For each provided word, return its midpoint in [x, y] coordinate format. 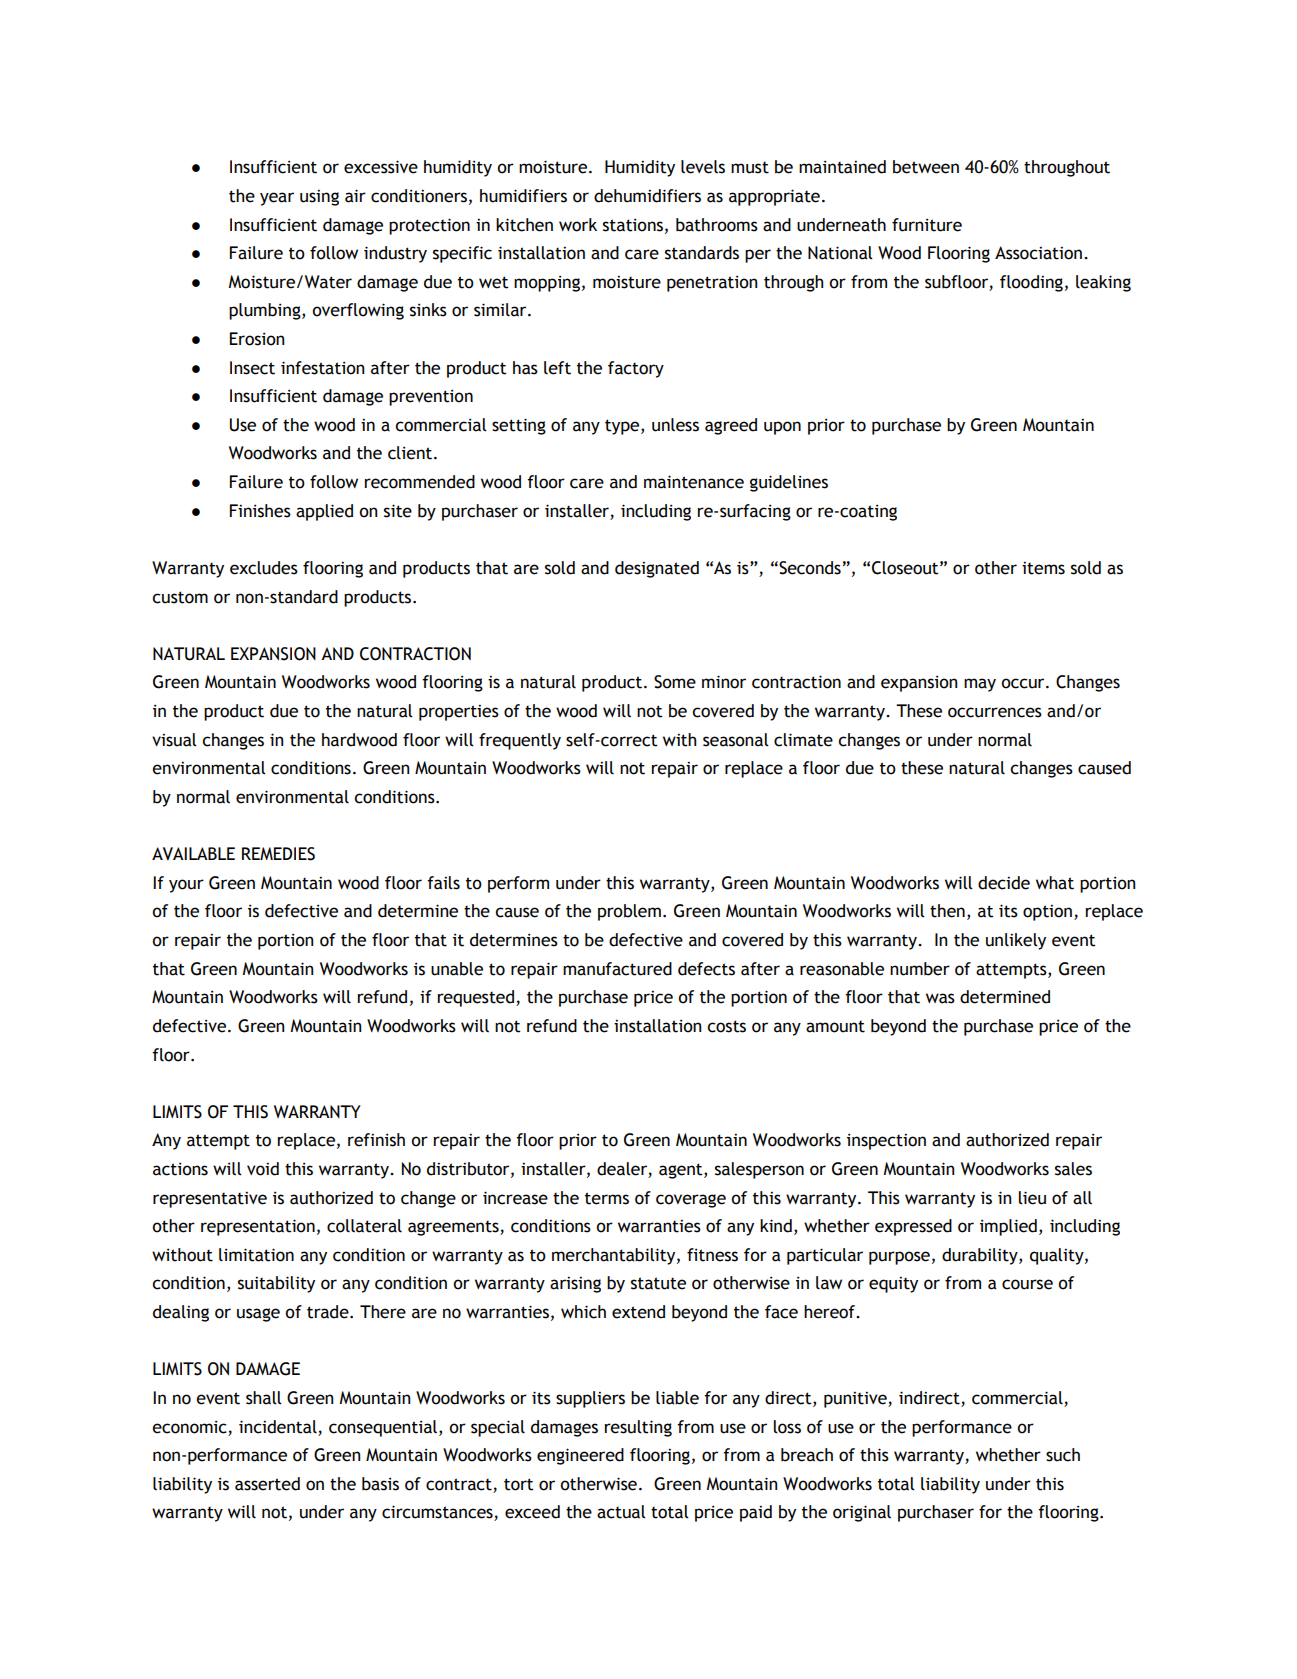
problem [629, 912]
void [263, 1169]
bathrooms [717, 225]
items [1043, 568]
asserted [267, 1484]
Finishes [260, 511]
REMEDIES [278, 854]
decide [1004, 883]
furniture [927, 225]
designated [657, 569]
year [277, 199]
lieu [1032, 1198]
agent [682, 1171]
